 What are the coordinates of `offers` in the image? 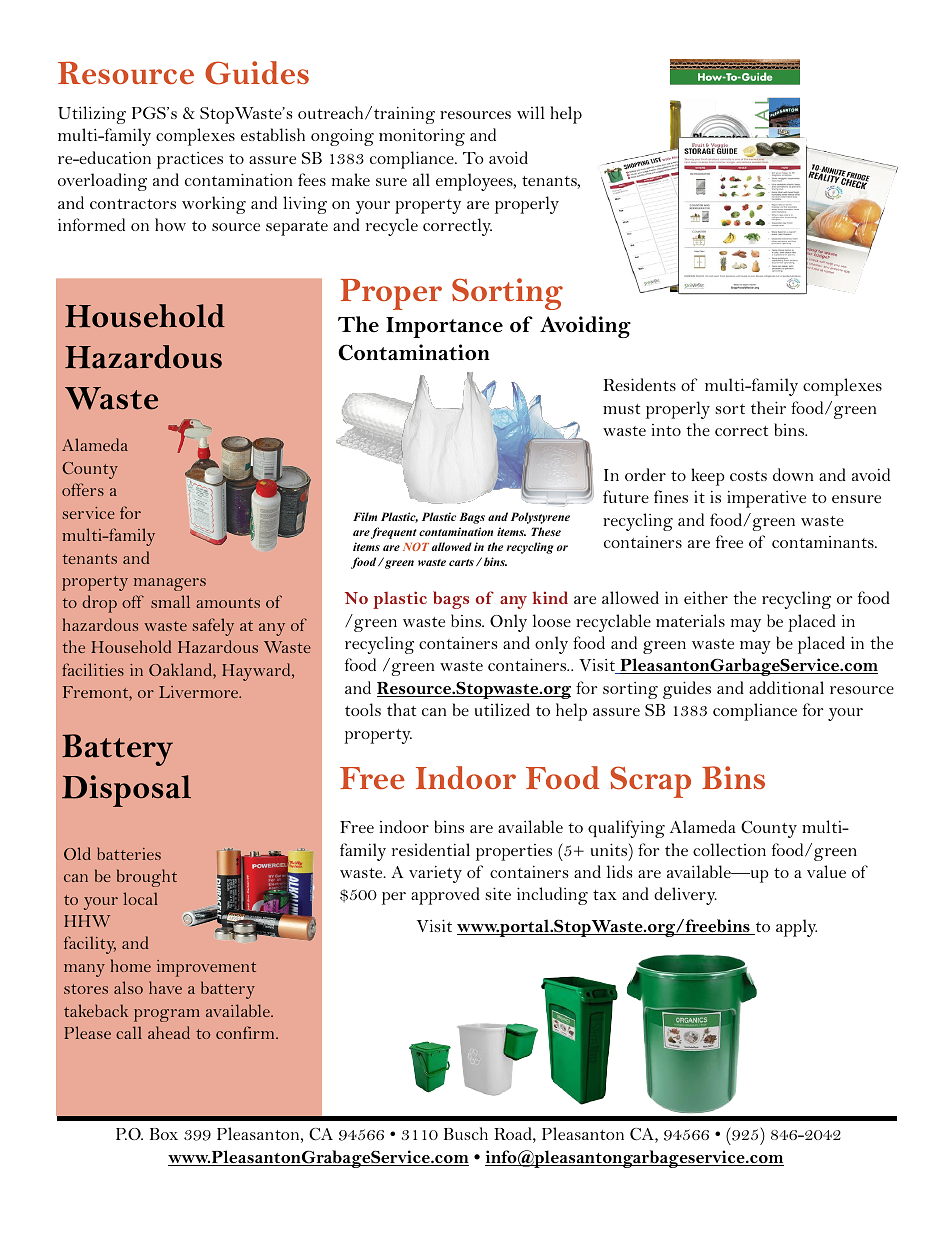 It's located at (83, 489).
